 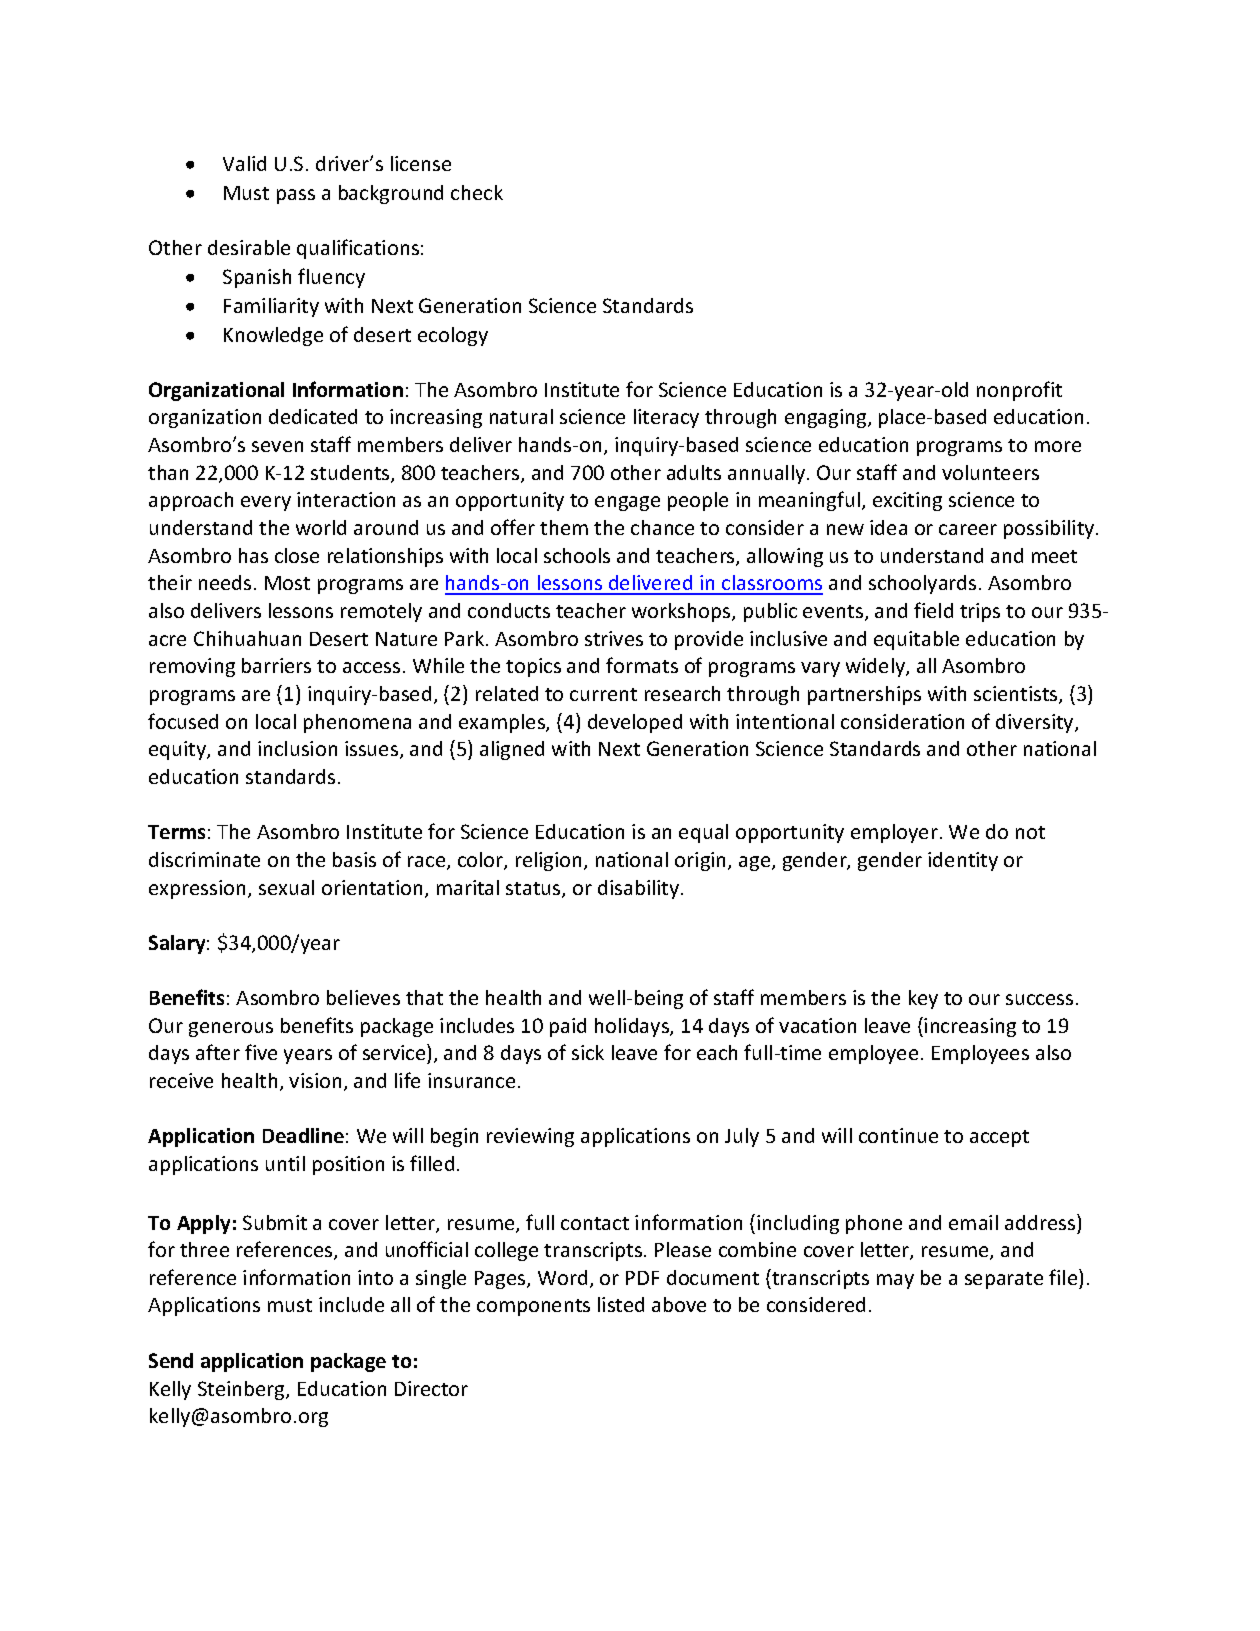 I want to click on listed, so click(x=621, y=1304).
